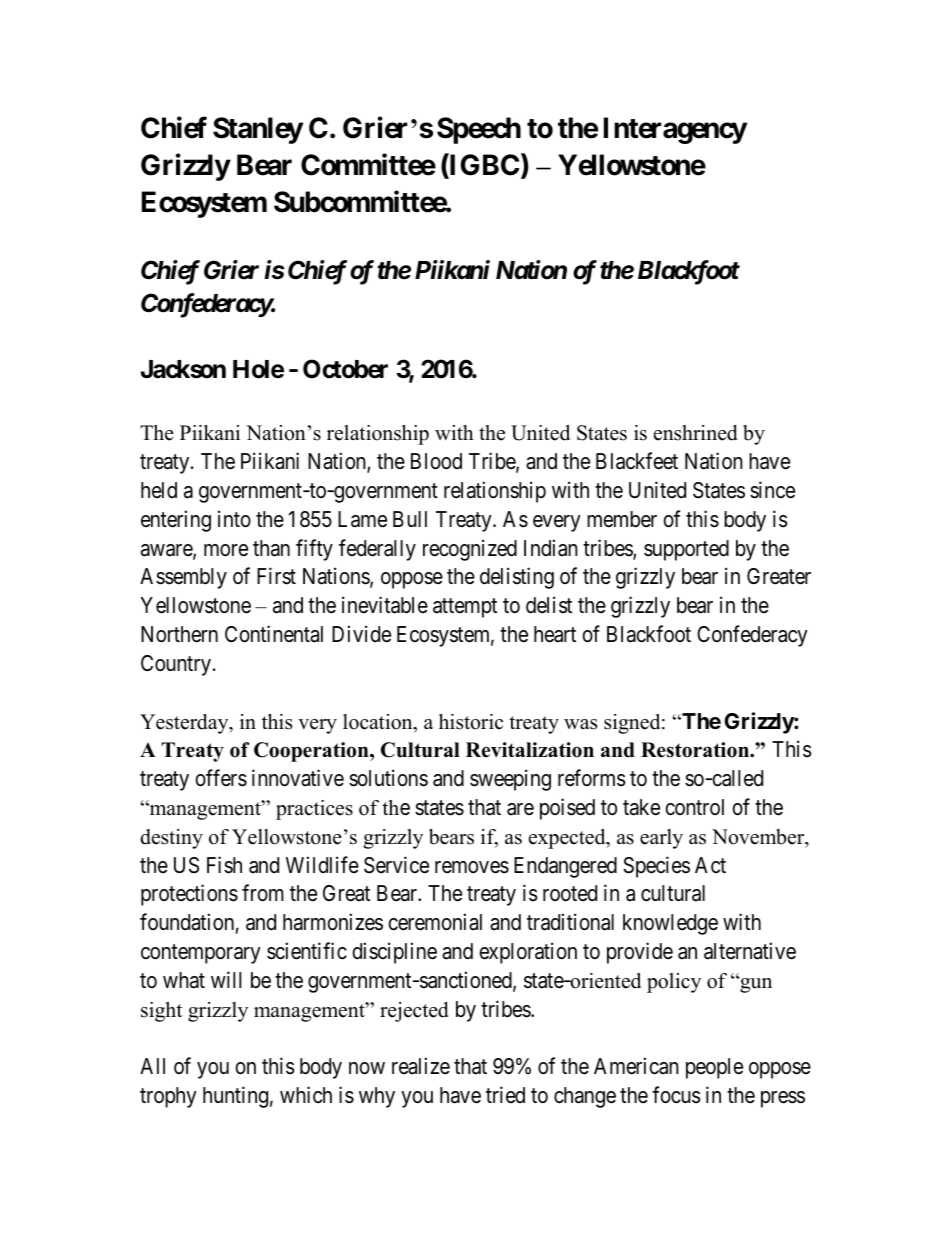  Describe the element at coordinates (258, 130) in the image. I see `Stanley` at that location.
